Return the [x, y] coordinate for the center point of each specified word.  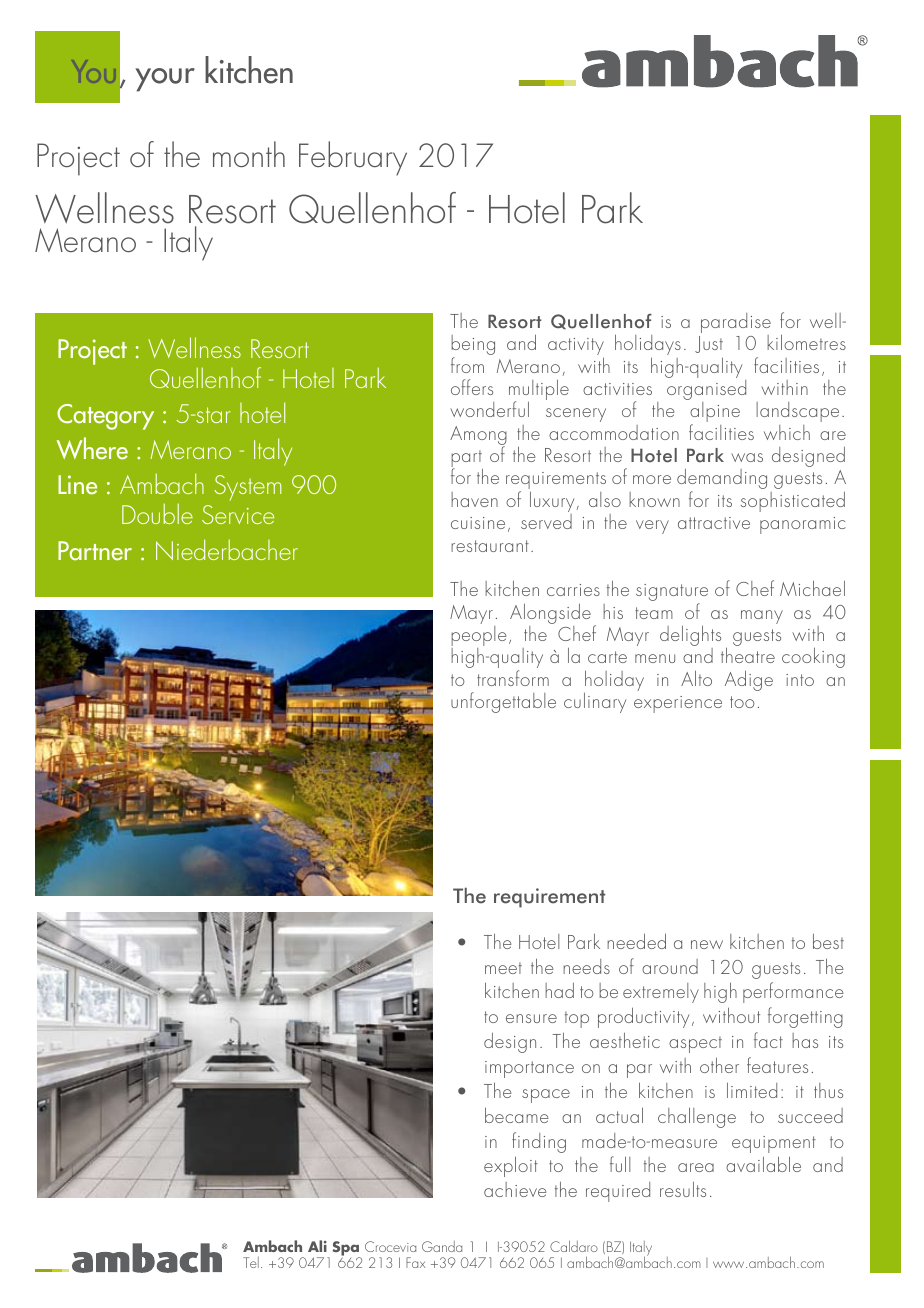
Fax [415, 1262]
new [707, 944]
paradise [736, 324]
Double [157, 513]
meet [503, 968]
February [353, 158]
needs [586, 966]
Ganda [442, 1246]
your [165, 80]
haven [474, 499]
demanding [722, 480]
